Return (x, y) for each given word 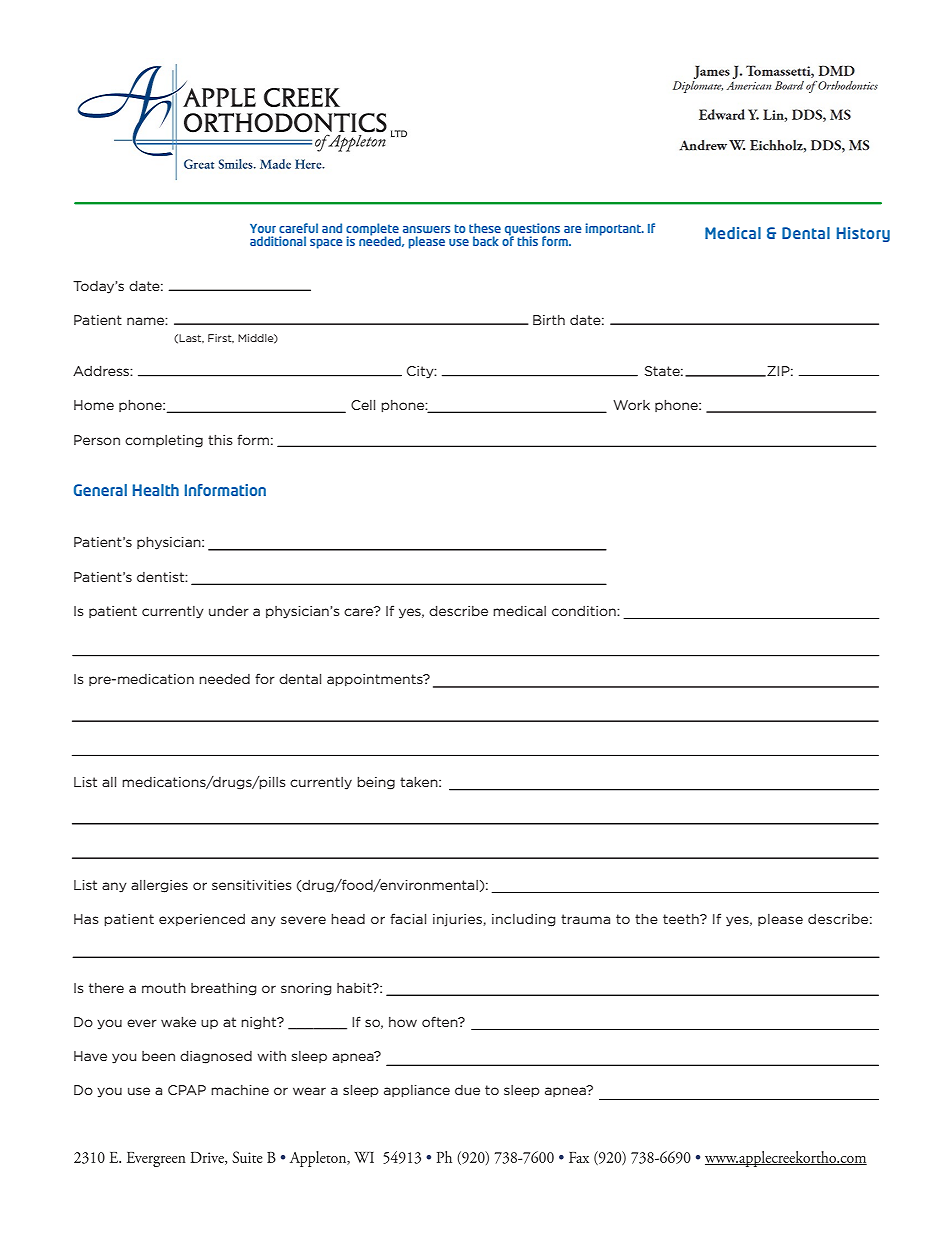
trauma (585, 919)
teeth (682, 919)
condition (585, 611)
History (863, 234)
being (376, 783)
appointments (376, 680)
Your (263, 228)
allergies (159, 886)
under (229, 611)
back (486, 241)
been (158, 1056)
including (523, 920)
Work (631, 405)
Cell (363, 405)
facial (408, 918)
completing (164, 441)
